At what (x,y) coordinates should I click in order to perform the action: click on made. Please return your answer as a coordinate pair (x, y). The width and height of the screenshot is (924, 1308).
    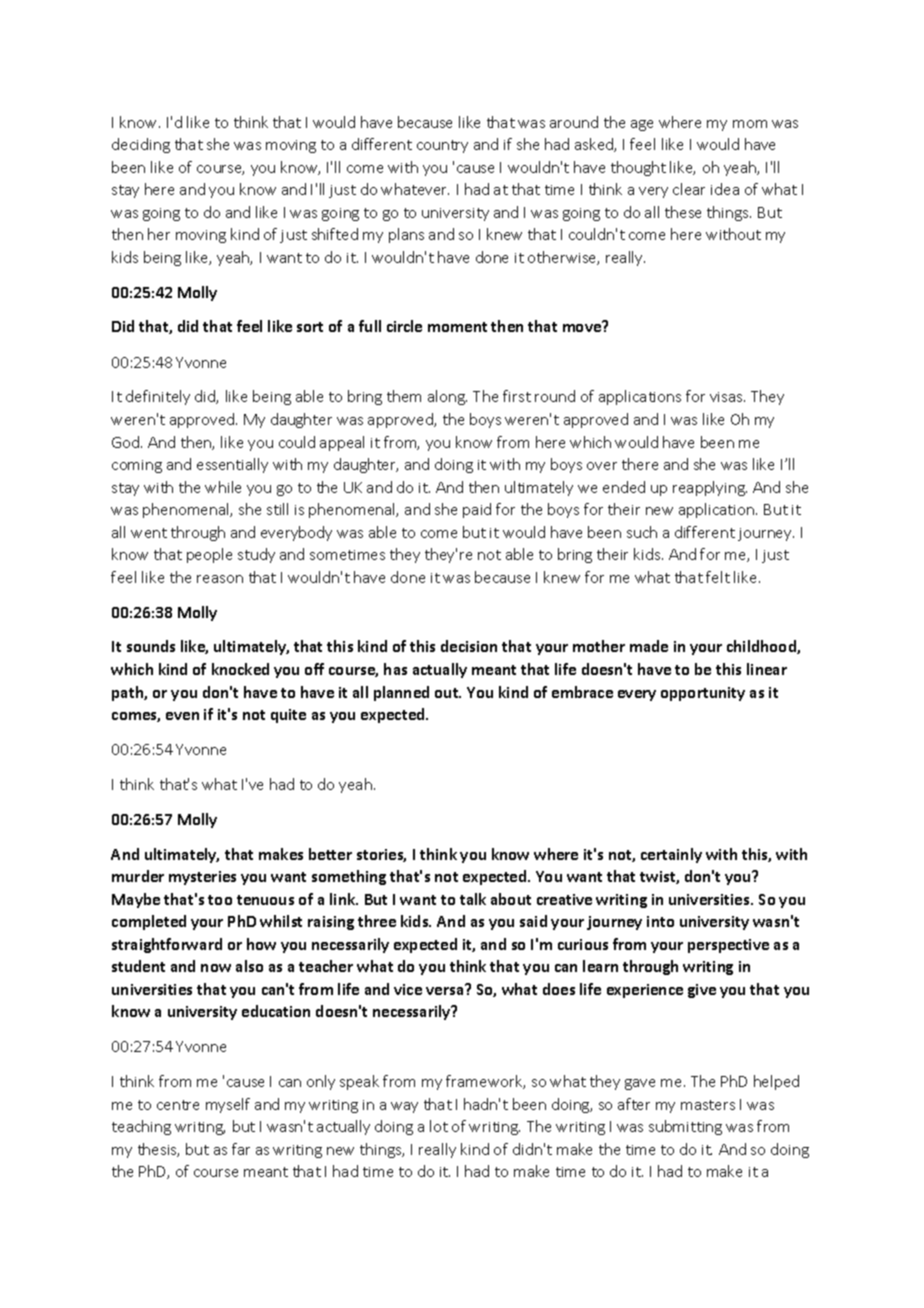
    Looking at the image, I should click on (649, 646).
